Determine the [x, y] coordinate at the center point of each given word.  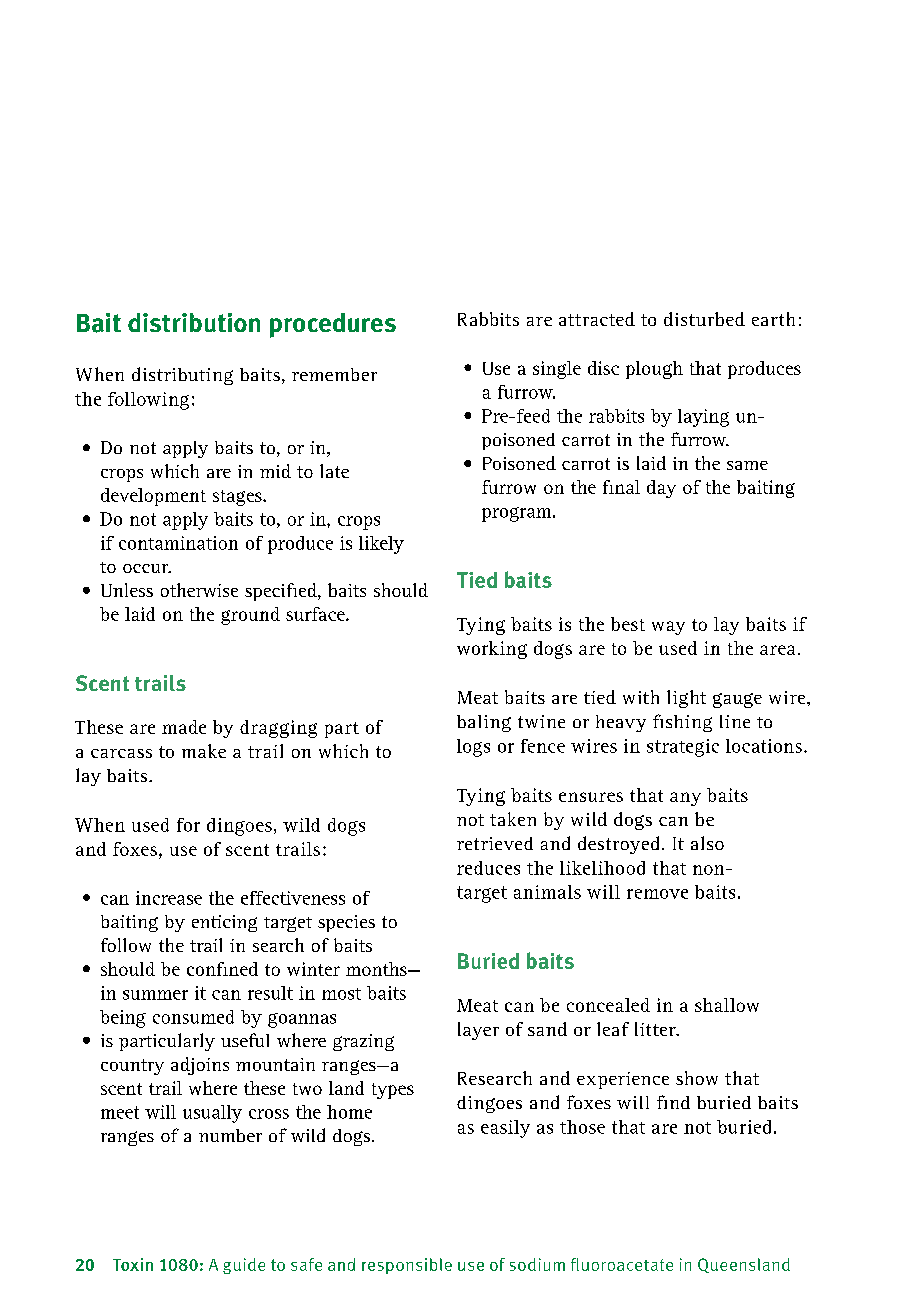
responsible [407, 1266]
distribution [194, 322]
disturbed [704, 319]
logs [473, 748]
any [685, 799]
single [557, 370]
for [188, 825]
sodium [537, 1264]
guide [244, 1266]
